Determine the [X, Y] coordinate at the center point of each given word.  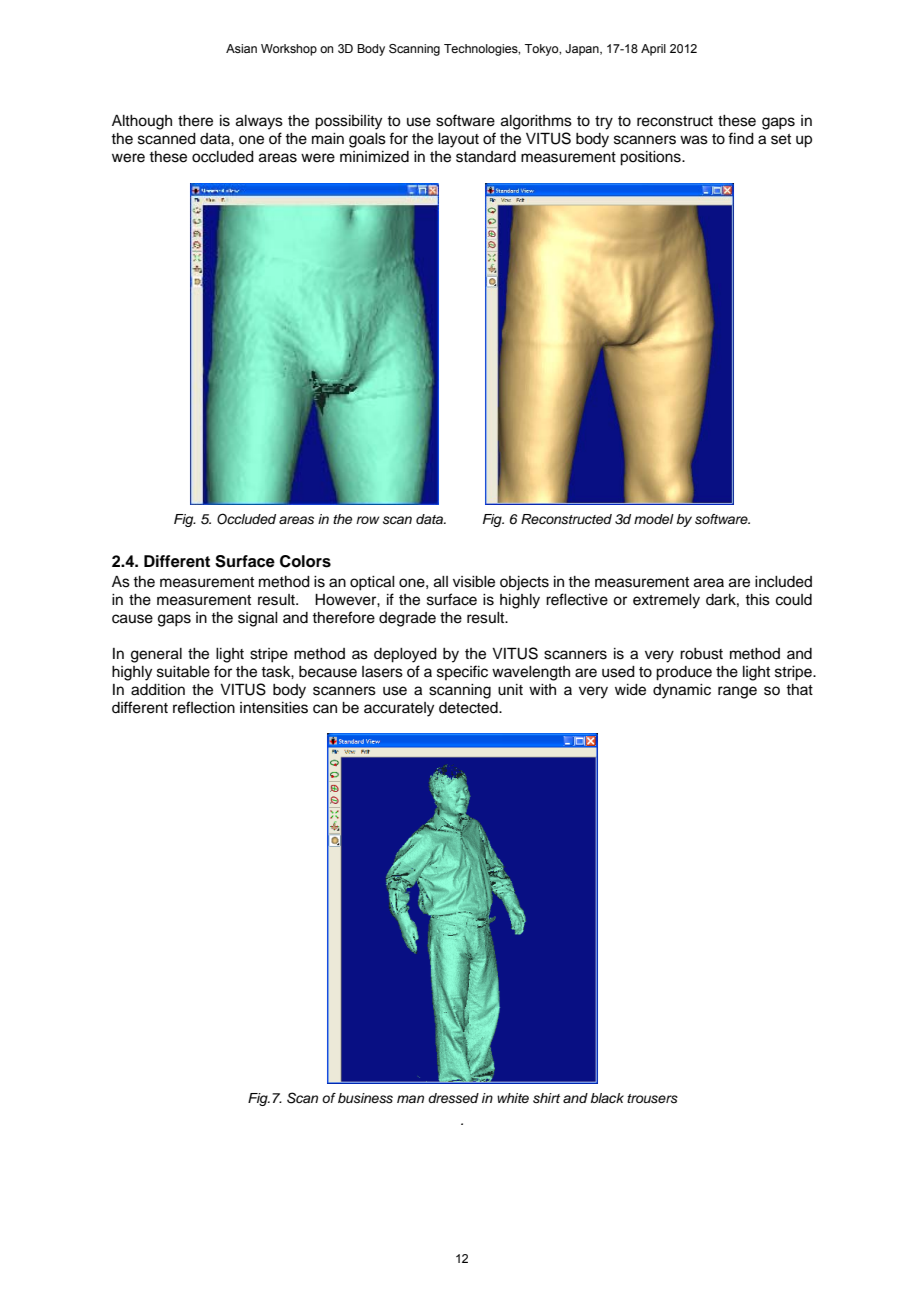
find [741, 138]
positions [651, 158]
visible [474, 582]
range [737, 692]
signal [258, 619]
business [365, 1098]
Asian [241, 48]
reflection [204, 707]
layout [458, 140]
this [757, 600]
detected [469, 708]
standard [486, 157]
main [328, 139]
